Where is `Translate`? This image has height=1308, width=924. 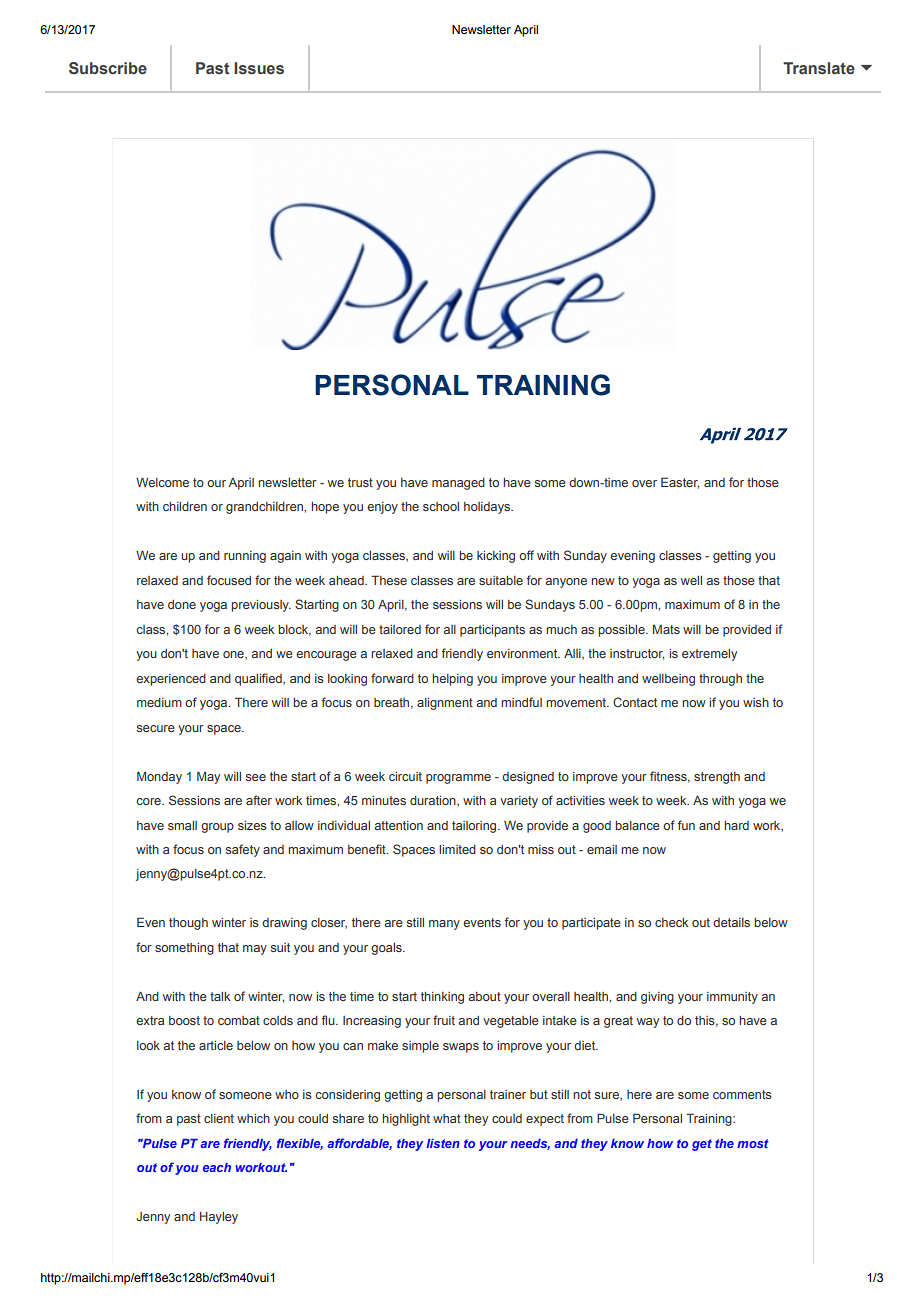
Translate is located at coordinates (819, 68).
